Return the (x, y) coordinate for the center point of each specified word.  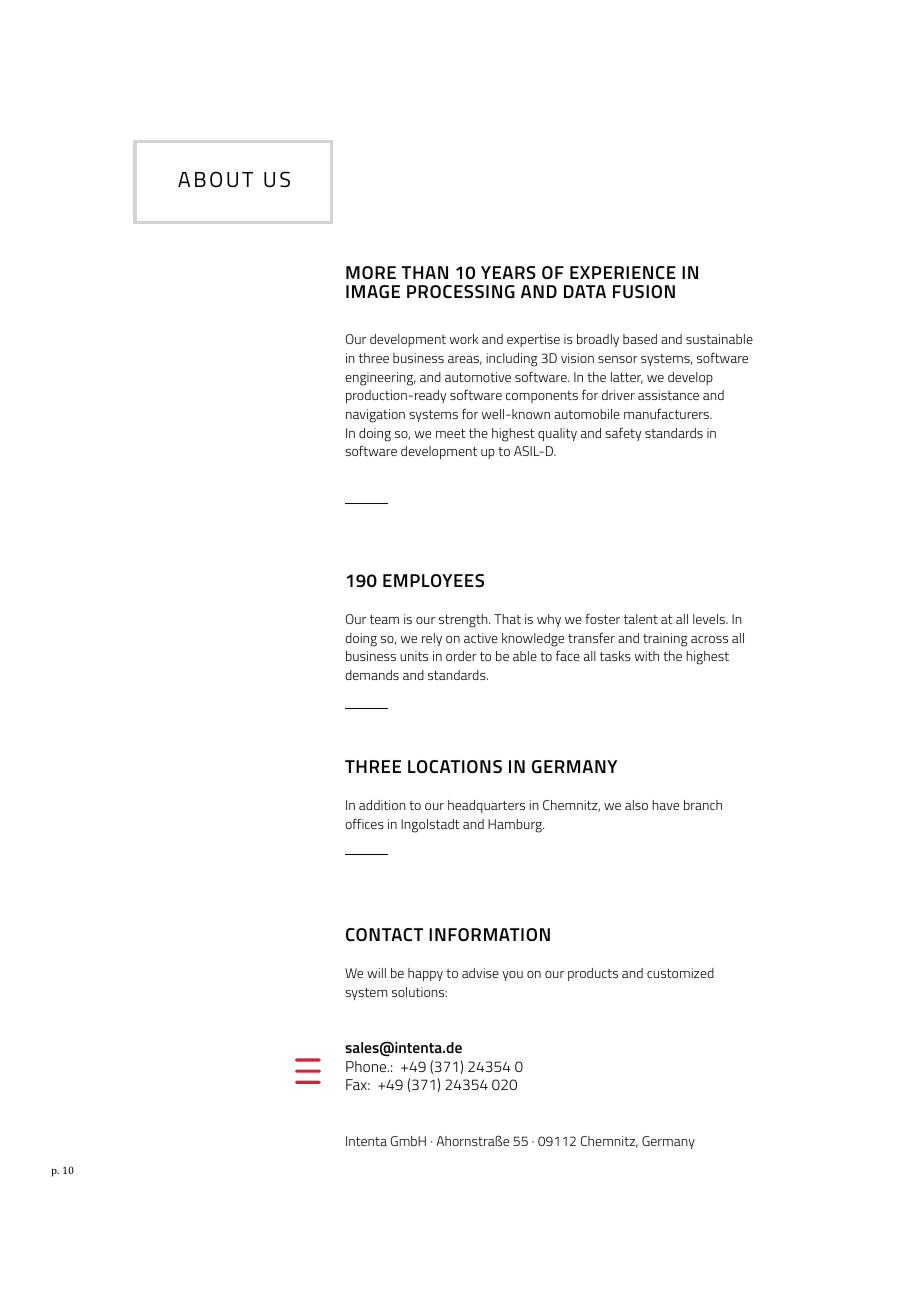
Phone (367, 1066)
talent (641, 619)
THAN (424, 272)
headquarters (486, 806)
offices (364, 823)
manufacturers (667, 413)
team (384, 619)
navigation (375, 416)
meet (451, 433)
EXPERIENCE (623, 272)
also (636, 805)
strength (464, 621)
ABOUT (215, 179)
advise (480, 973)
